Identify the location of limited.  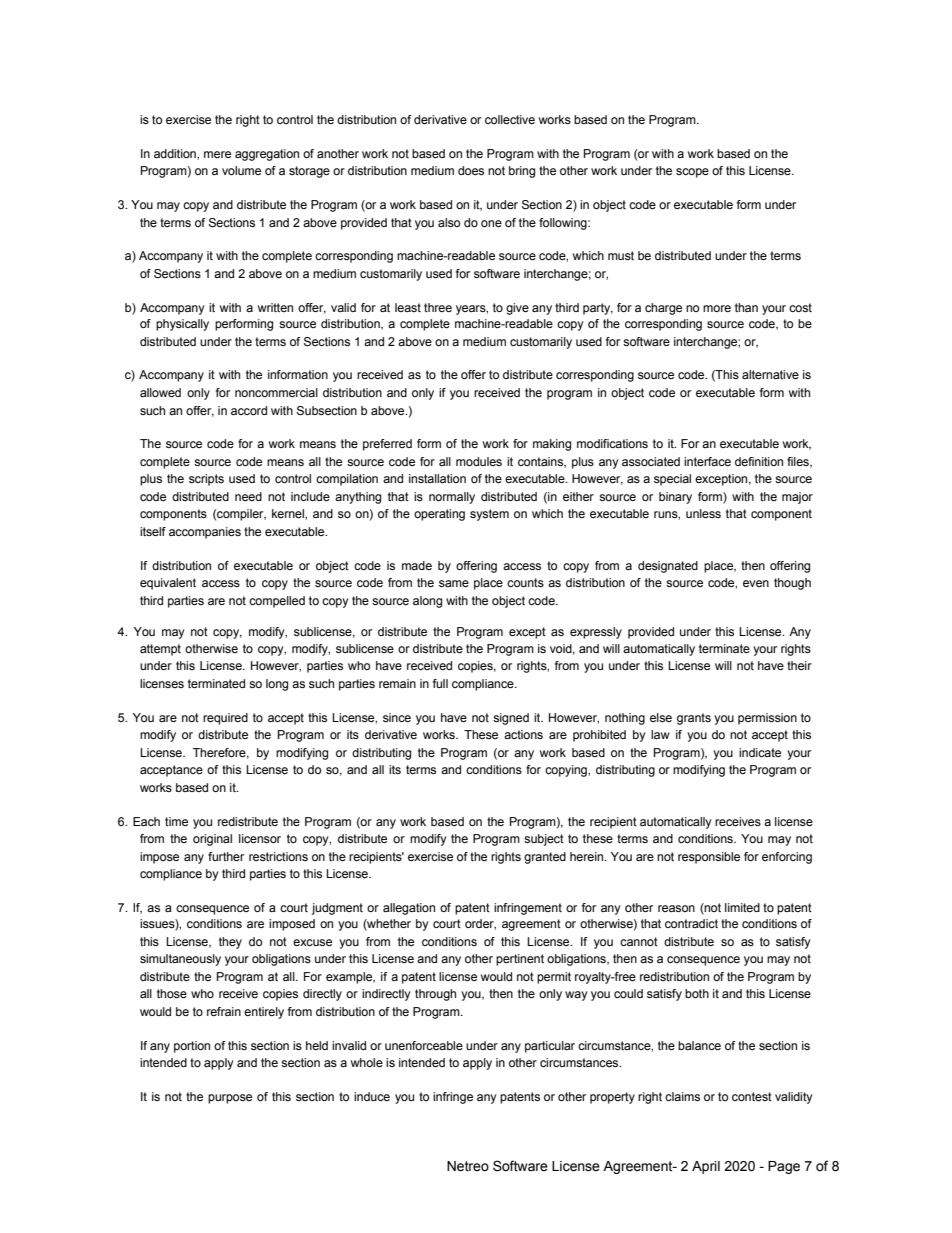
(742, 907).
